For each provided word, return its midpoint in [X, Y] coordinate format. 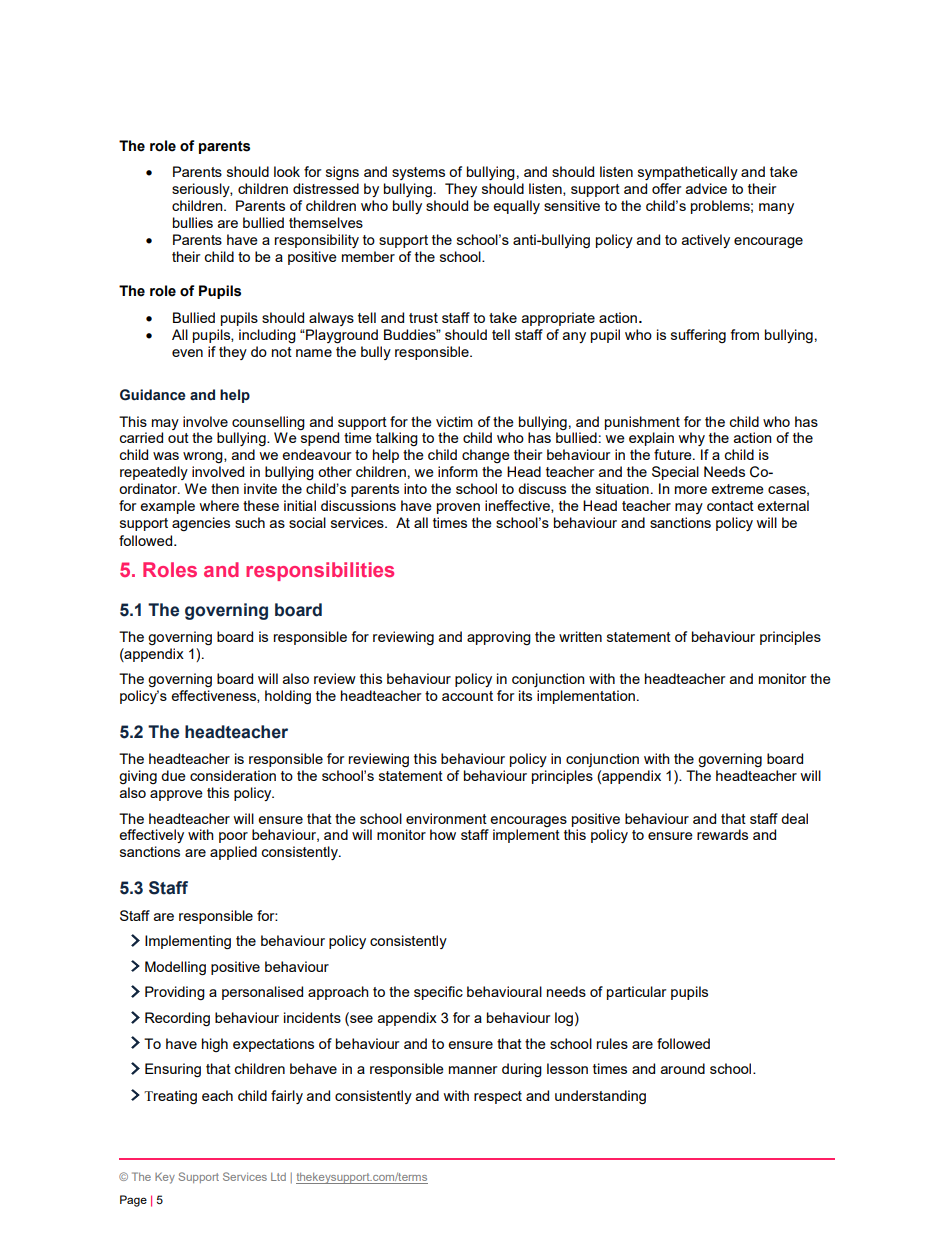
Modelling [175, 968]
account [467, 696]
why [691, 439]
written [580, 636]
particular [636, 993]
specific [438, 993]
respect [498, 1097]
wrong [204, 457]
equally [516, 207]
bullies [193, 222]
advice [706, 188]
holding [288, 697]
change [486, 456]
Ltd [278, 1177]
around [683, 1068]
